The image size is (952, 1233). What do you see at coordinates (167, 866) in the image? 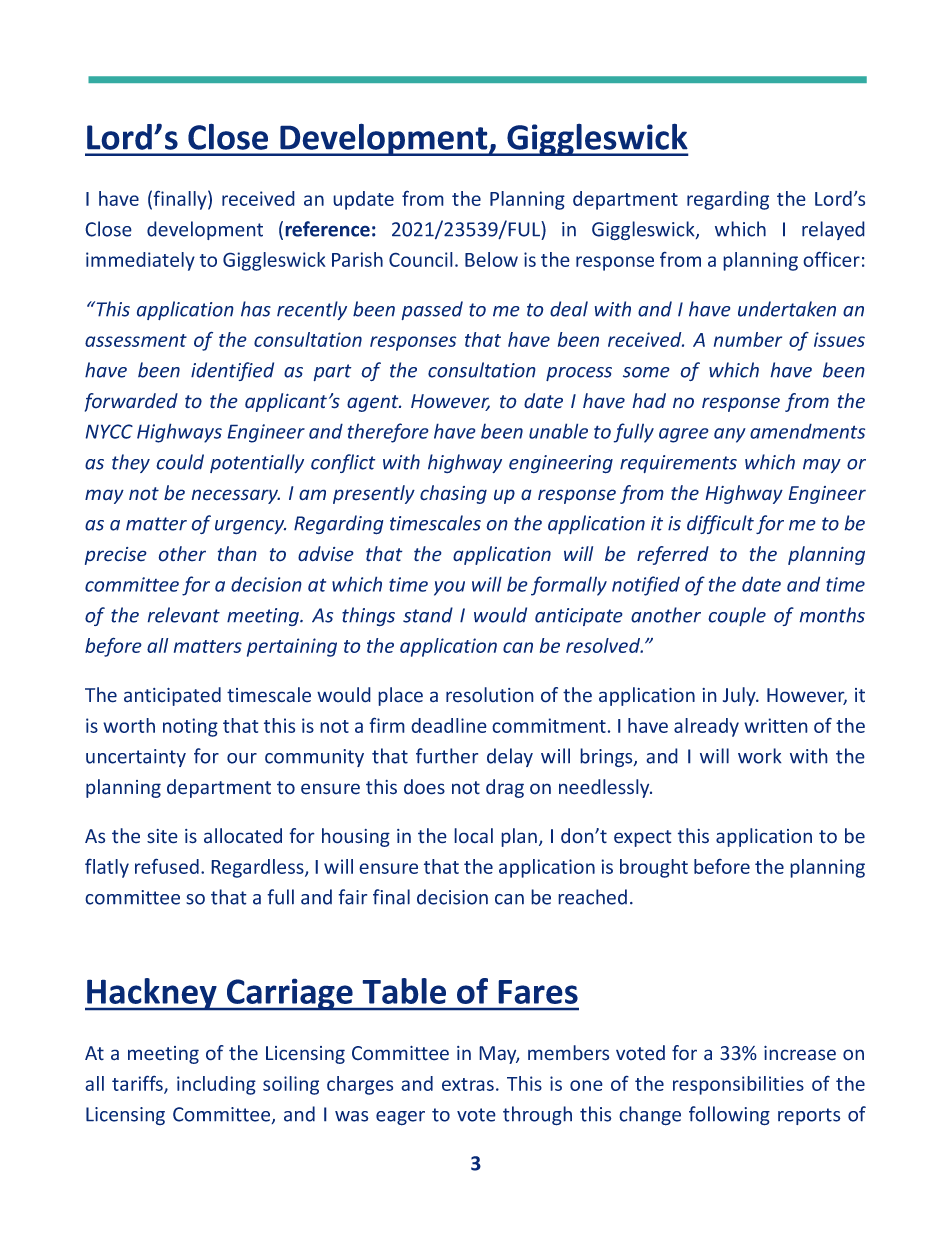
I see `refused` at bounding box center [167, 866].
